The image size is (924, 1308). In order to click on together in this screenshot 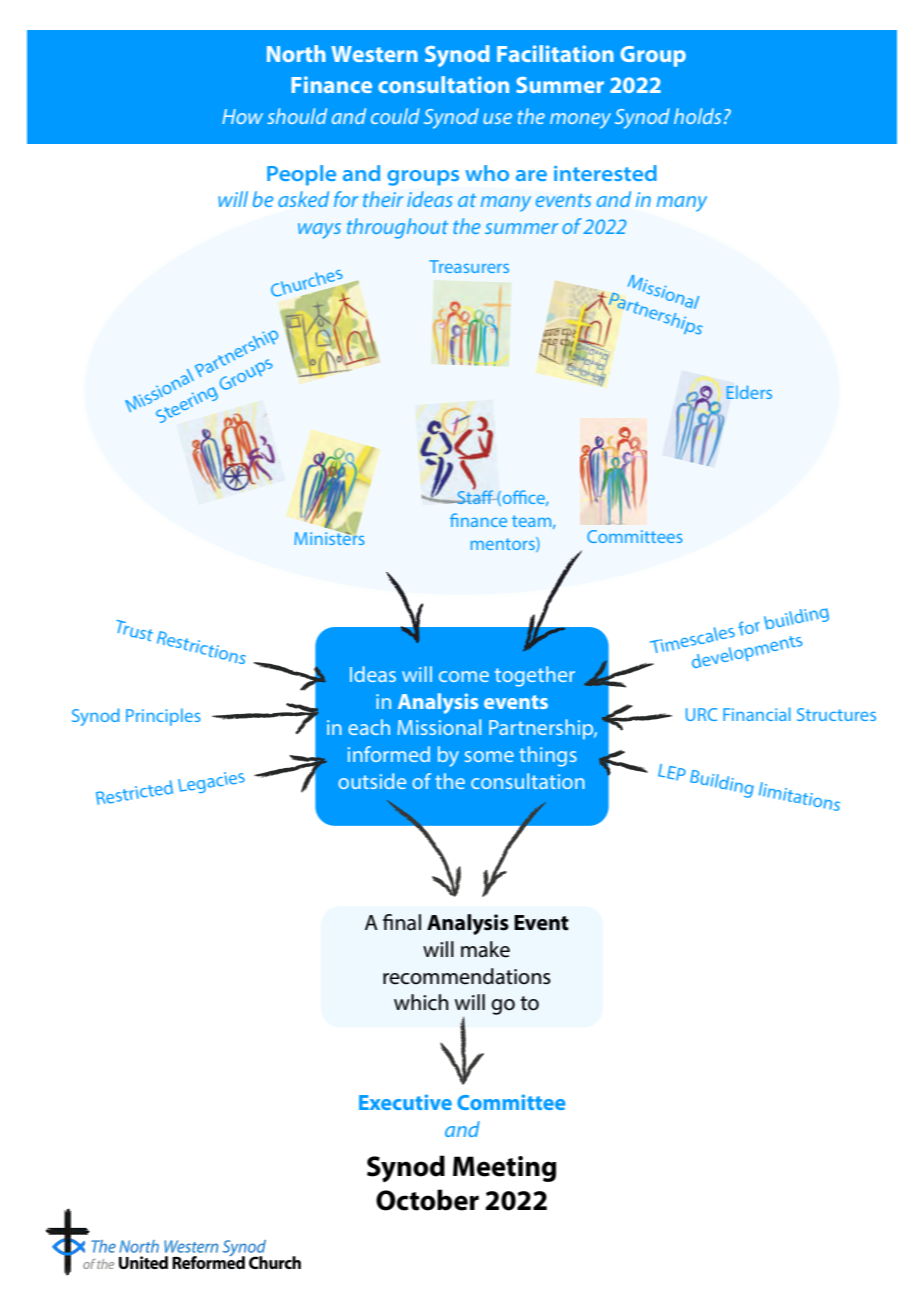, I will do `click(535, 676)`.
